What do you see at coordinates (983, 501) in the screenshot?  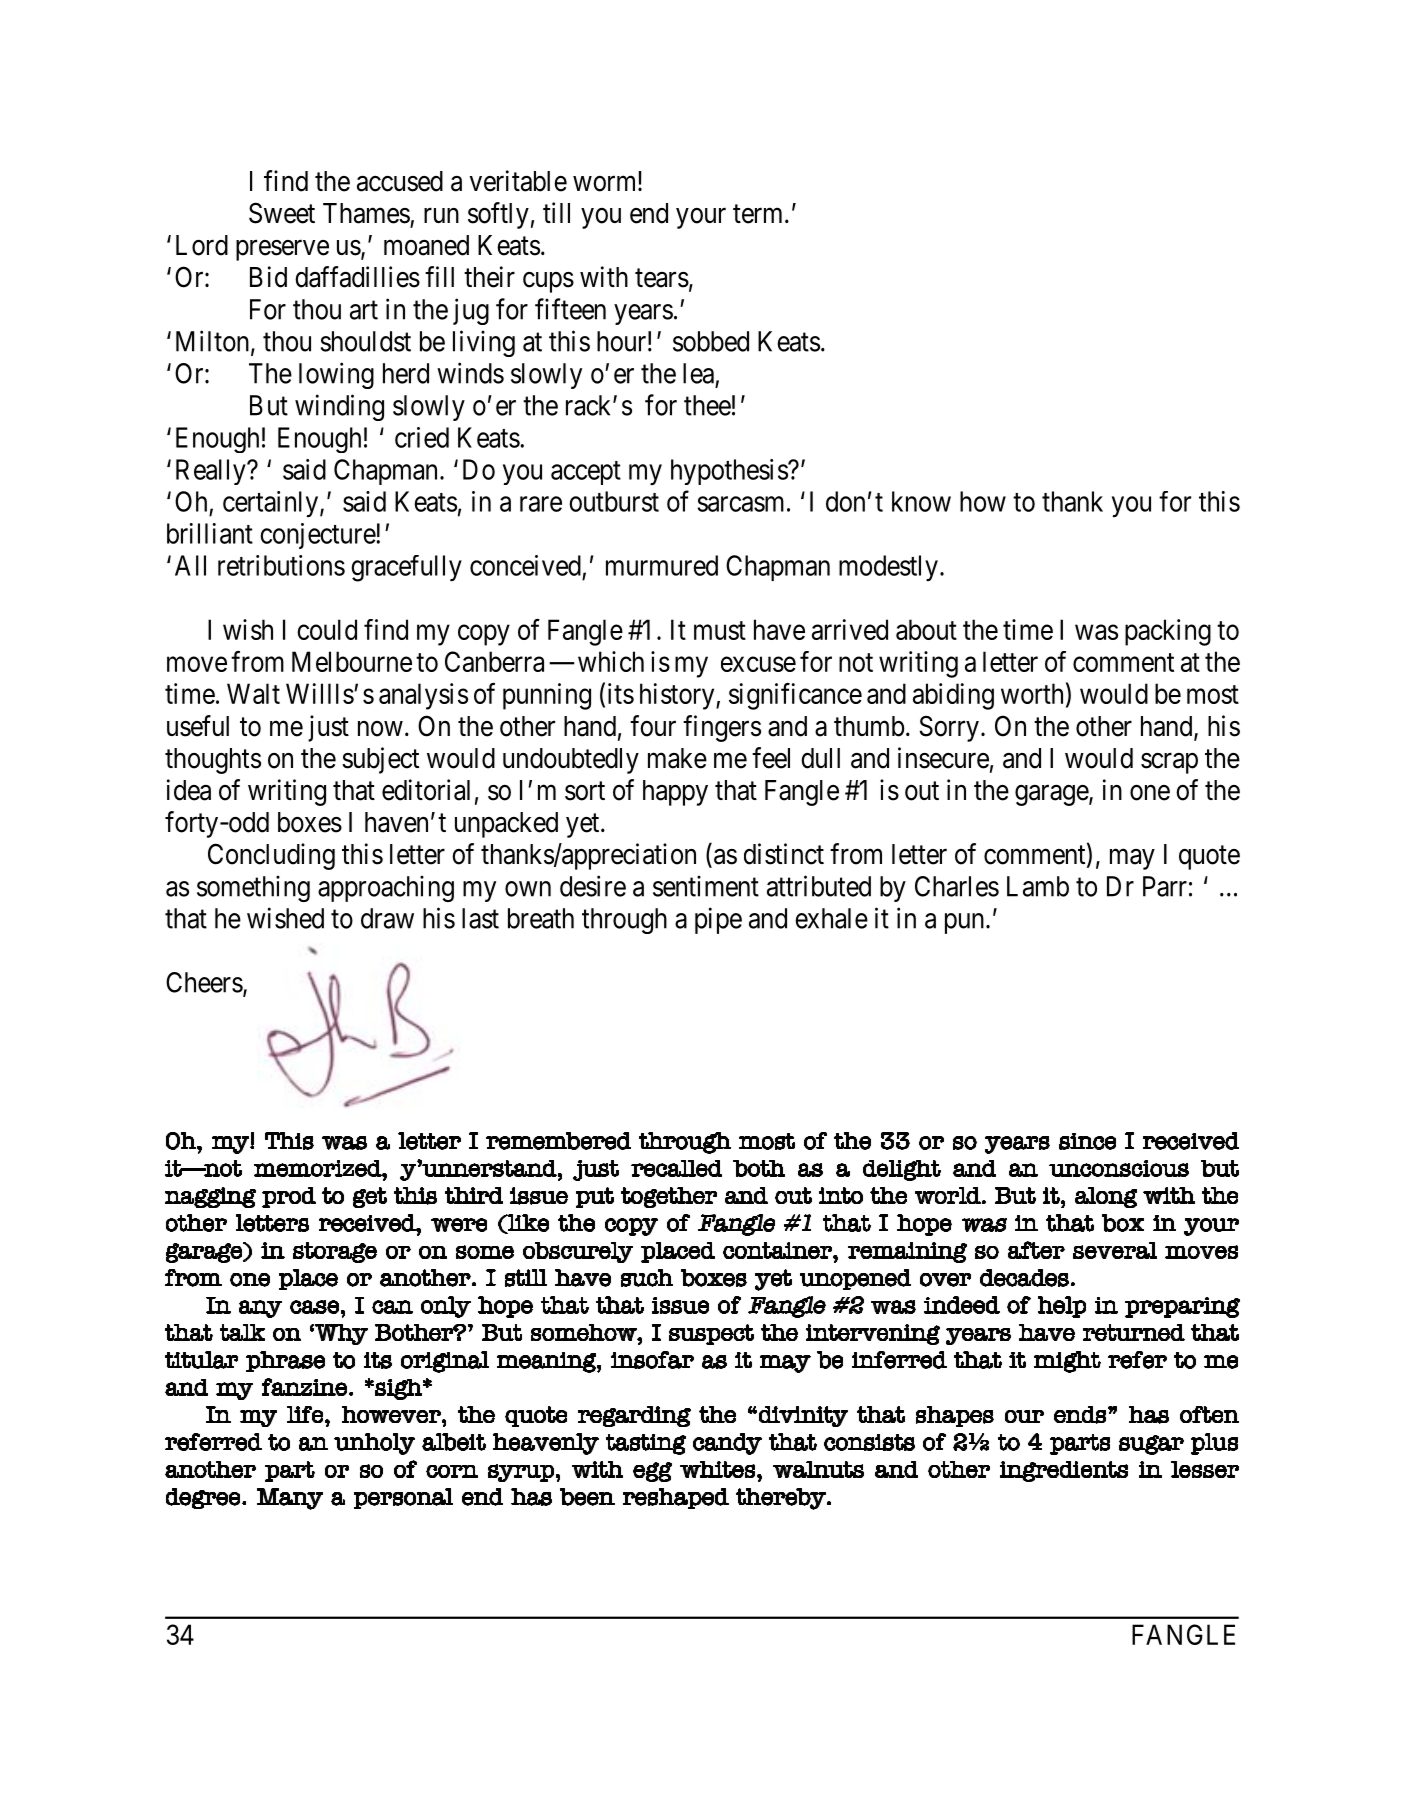 I see `how` at bounding box center [983, 501].
